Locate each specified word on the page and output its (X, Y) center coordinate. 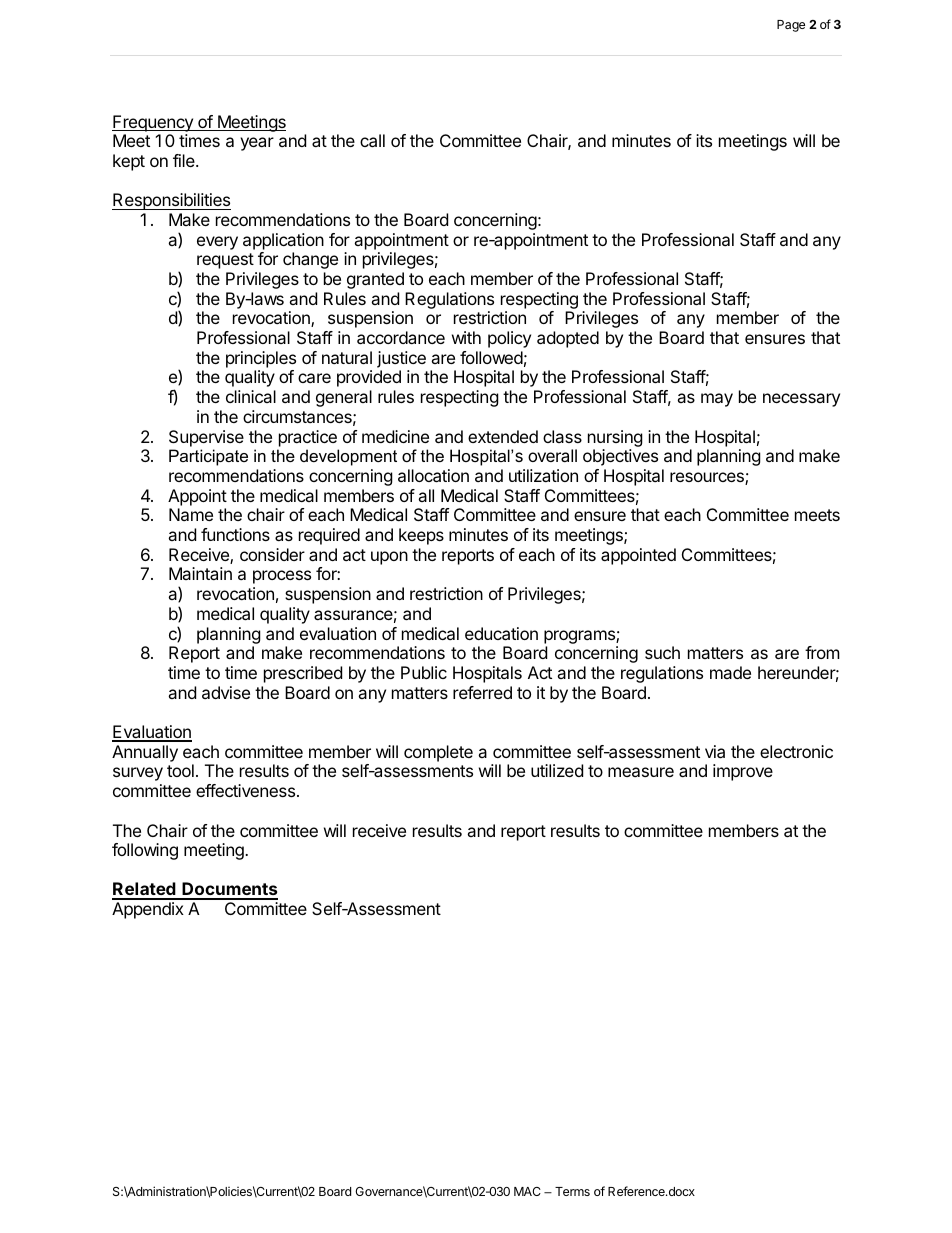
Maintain (200, 573)
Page (791, 26)
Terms (572, 1191)
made (730, 672)
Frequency (153, 123)
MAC (527, 1191)
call (372, 140)
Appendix (148, 910)
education (501, 633)
